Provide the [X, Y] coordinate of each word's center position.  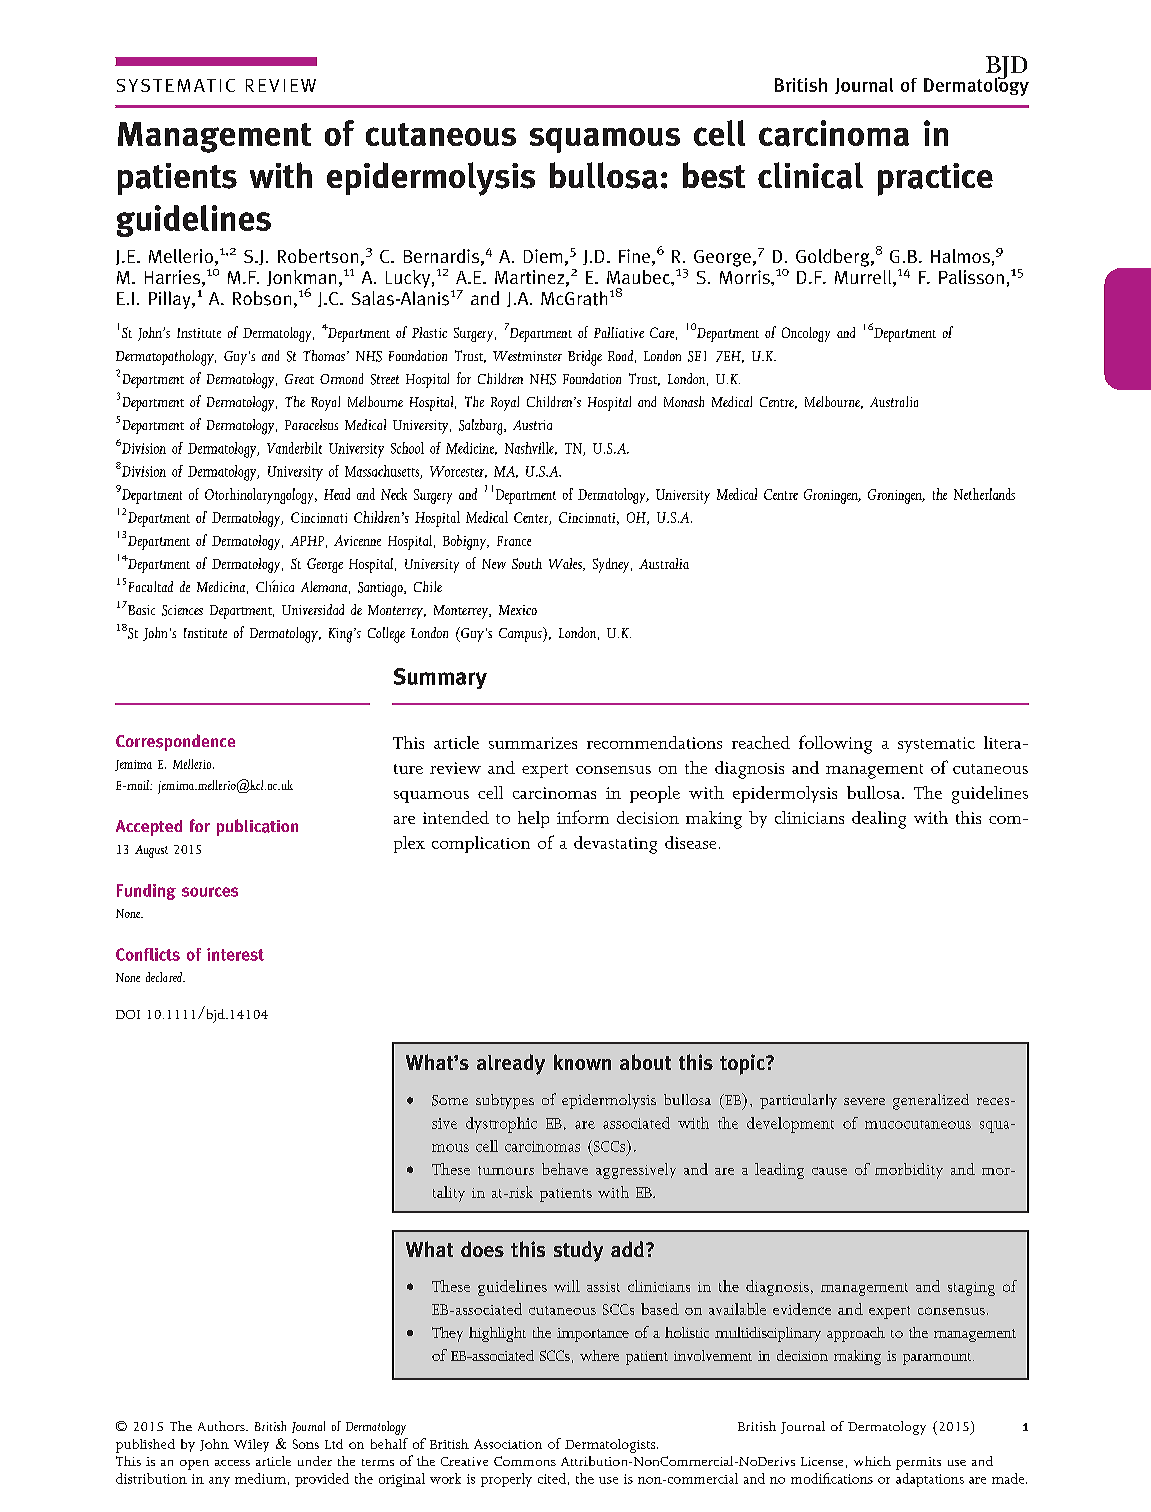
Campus [521, 634]
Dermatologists [611, 1446]
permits [918, 1463]
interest [235, 954]
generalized [931, 1102]
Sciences [182, 610]
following [835, 744]
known [582, 1062]
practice [935, 179]
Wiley [251, 1445]
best [714, 175]
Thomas [324, 355]
